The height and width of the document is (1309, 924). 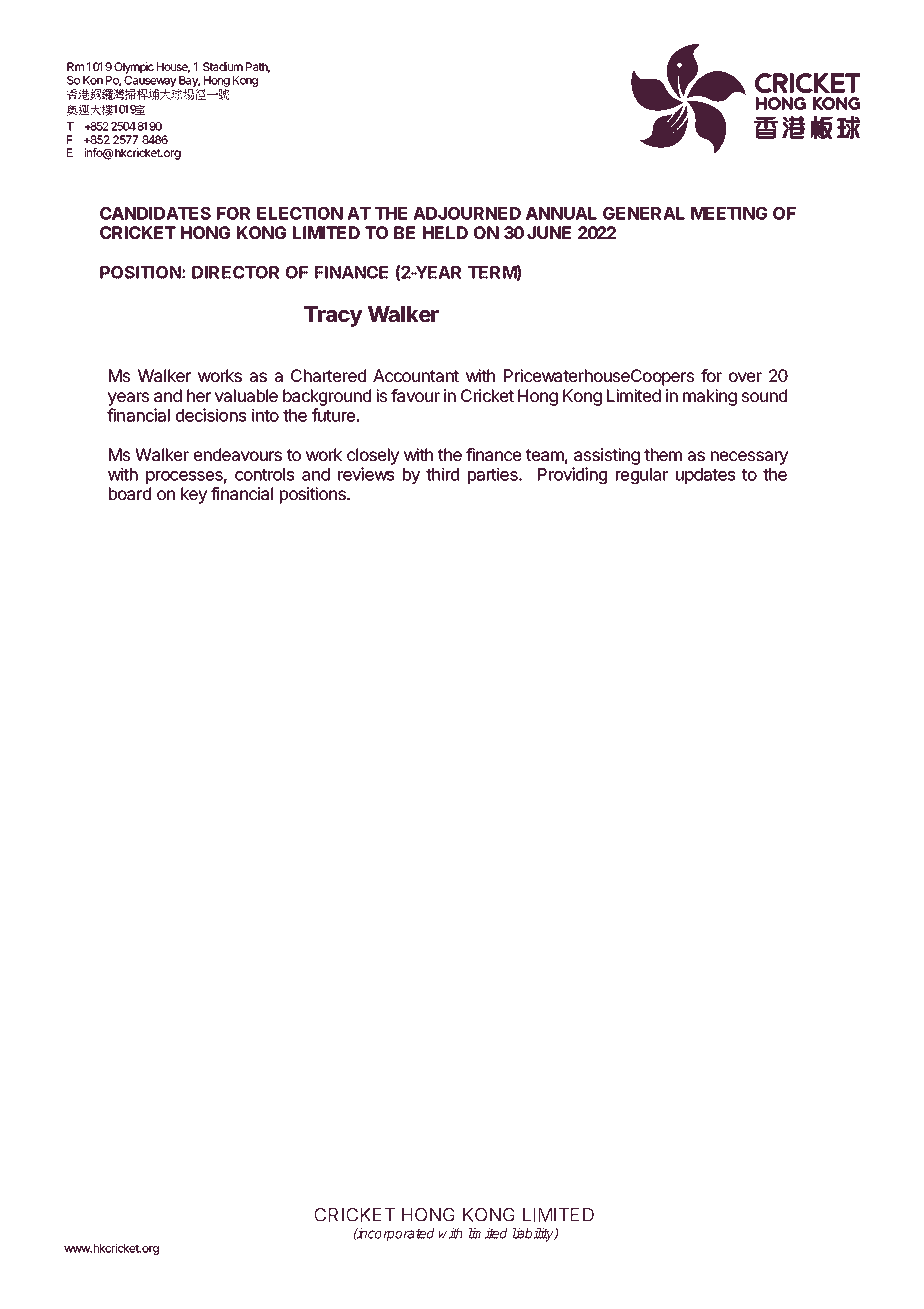 What do you see at coordinates (445, 232) in the document?
I see `HELD` at bounding box center [445, 232].
